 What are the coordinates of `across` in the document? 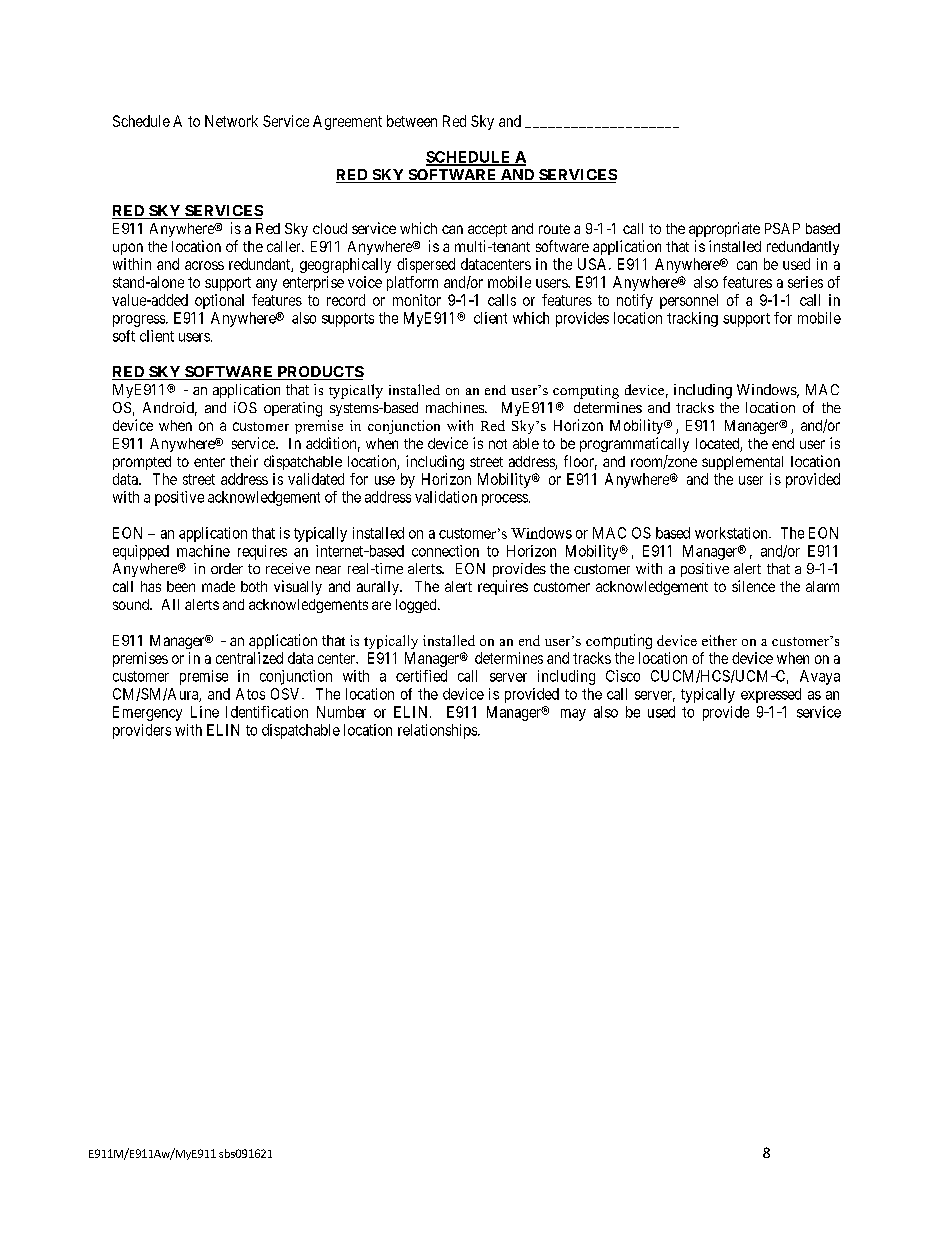 It's located at (204, 265).
